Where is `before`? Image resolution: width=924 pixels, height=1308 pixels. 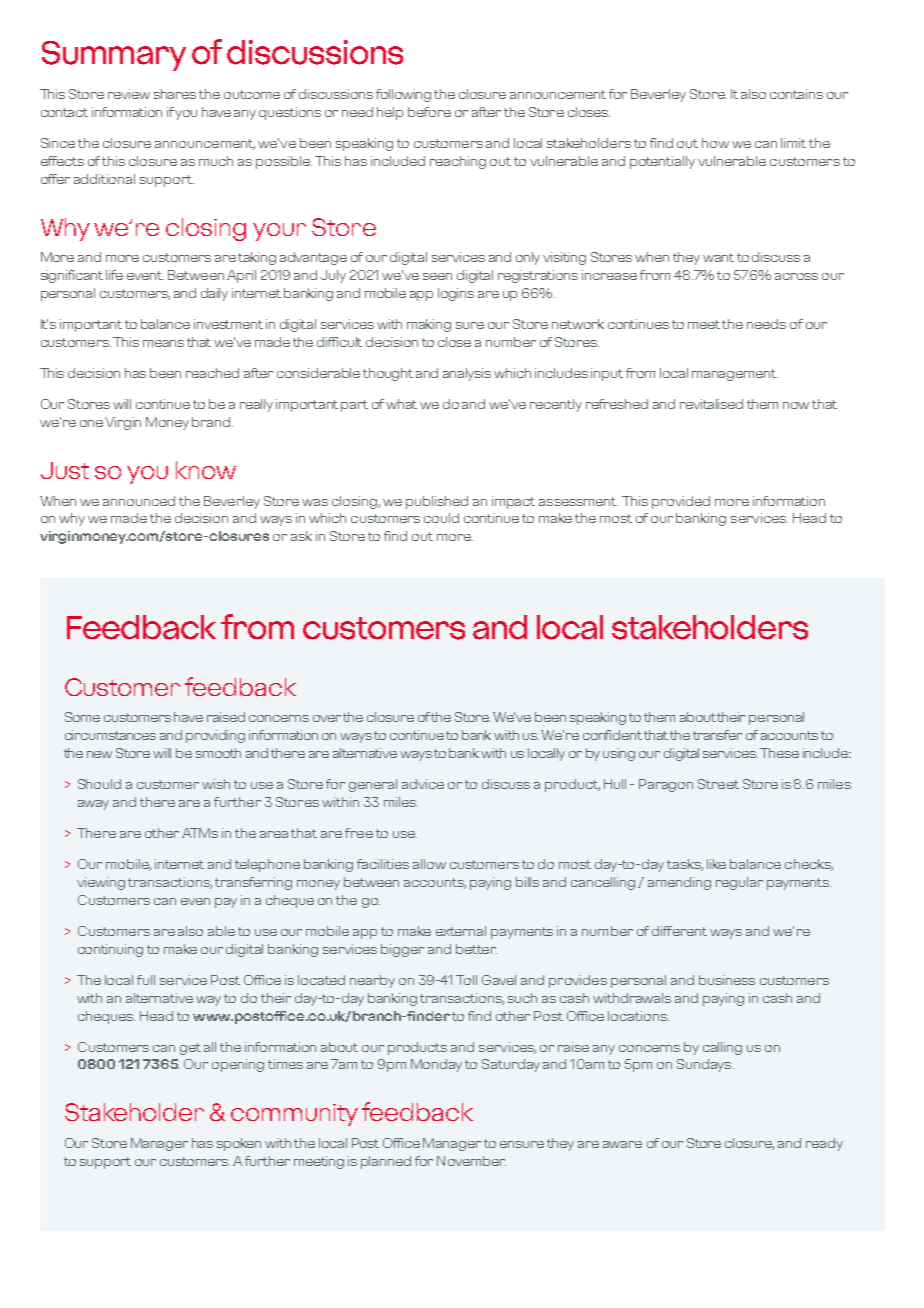
before is located at coordinates (429, 112).
